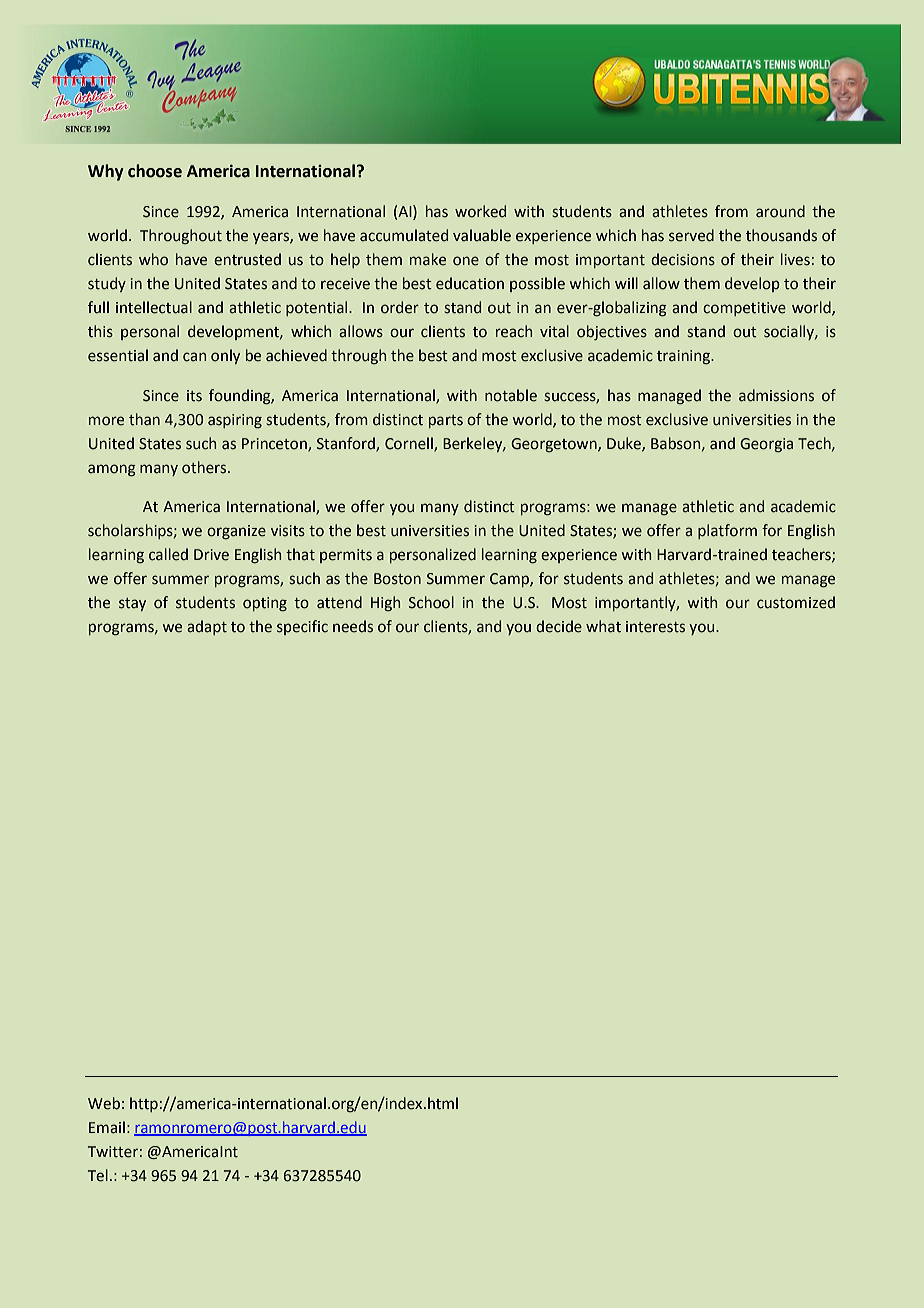 This image has height=1308, width=924. Describe the element at coordinates (107, 1127) in the image. I see `Email` at that location.
